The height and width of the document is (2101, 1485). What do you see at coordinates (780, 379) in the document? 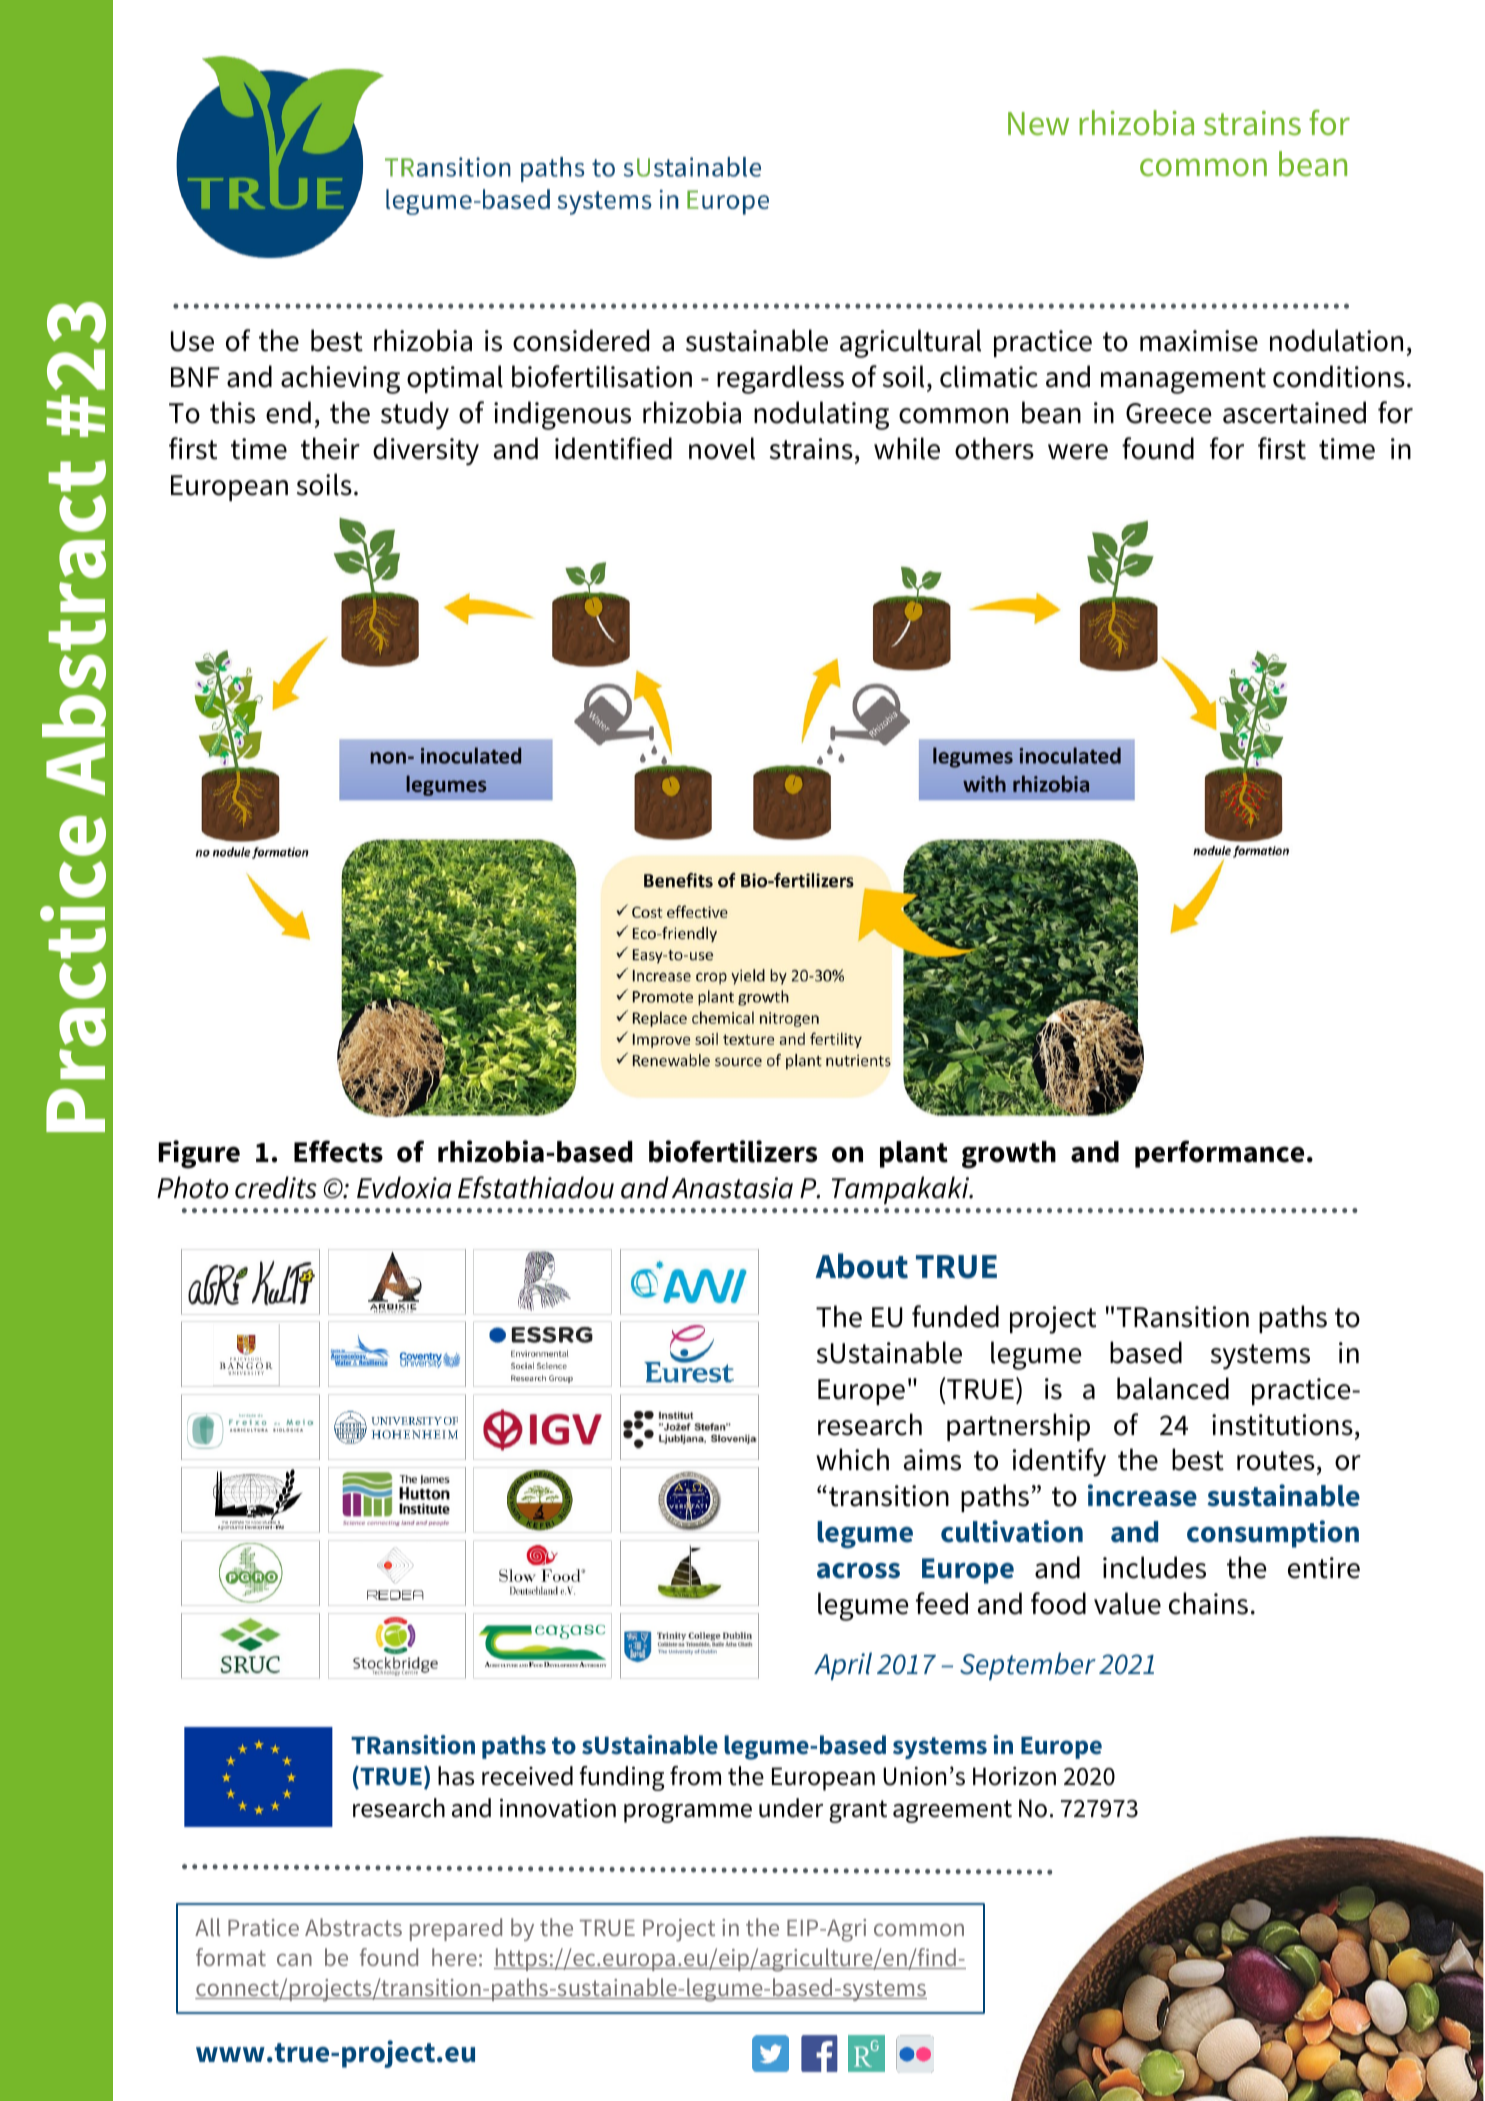
I see `regardless` at bounding box center [780, 379].
